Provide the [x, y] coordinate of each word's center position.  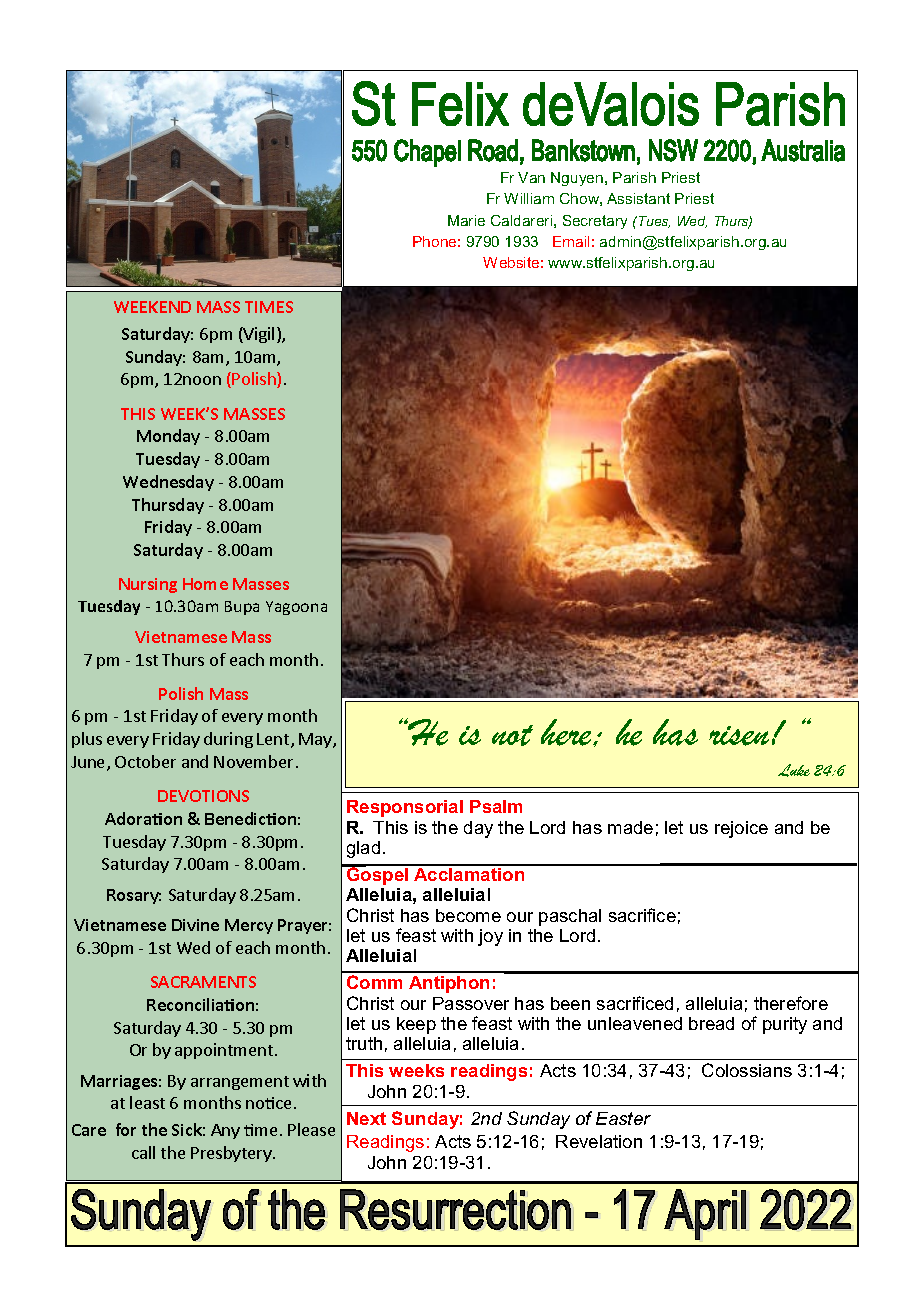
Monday [168, 437]
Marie [466, 220]
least [147, 1102]
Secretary [595, 222]
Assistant [638, 198]
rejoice [741, 829]
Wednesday [168, 483]
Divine [195, 925]
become [468, 915]
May [316, 740]
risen [739, 736]
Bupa [242, 608]
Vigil [258, 335]
